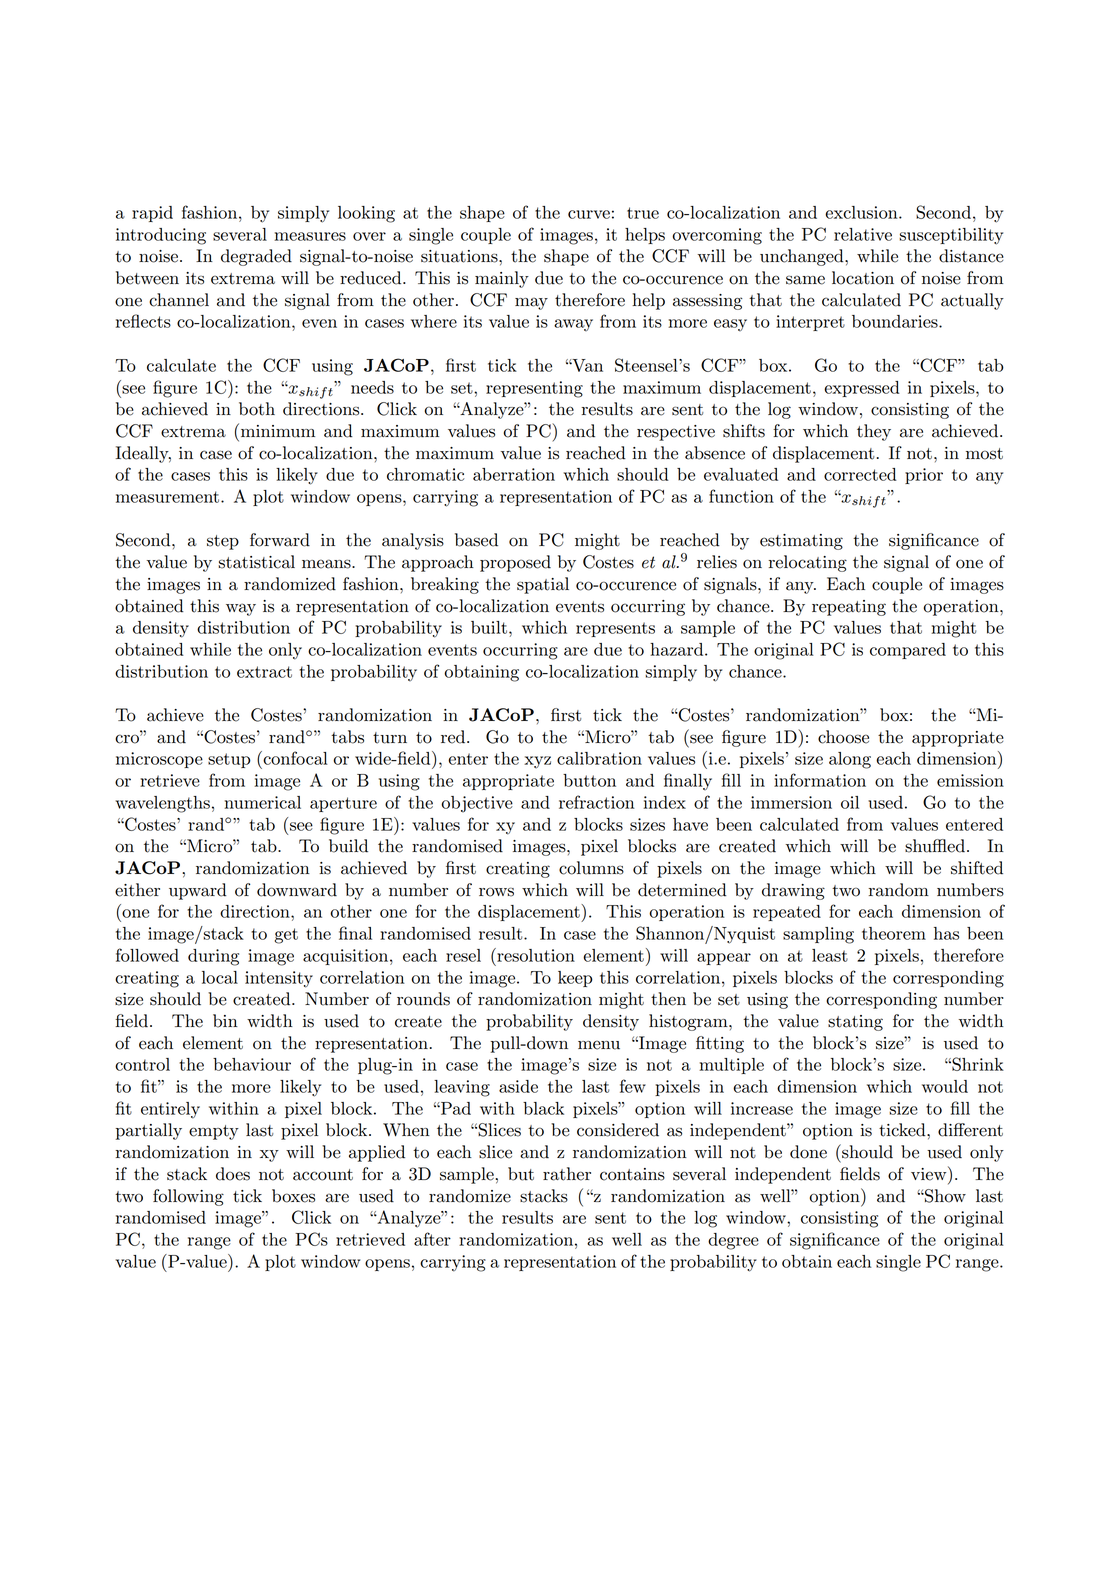  I want to click on rather, so click(567, 1174).
